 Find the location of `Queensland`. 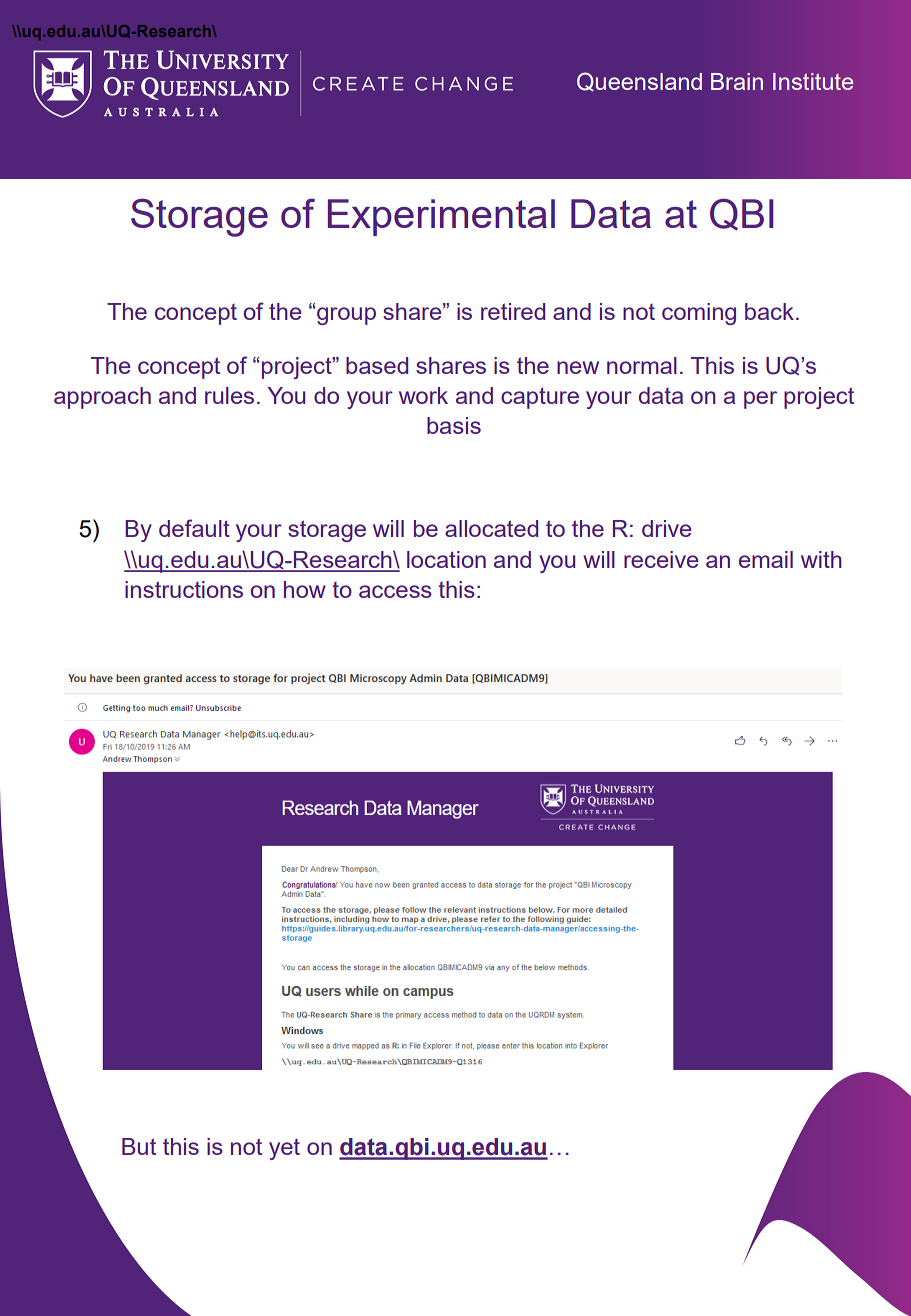

Queensland is located at coordinates (639, 81).
